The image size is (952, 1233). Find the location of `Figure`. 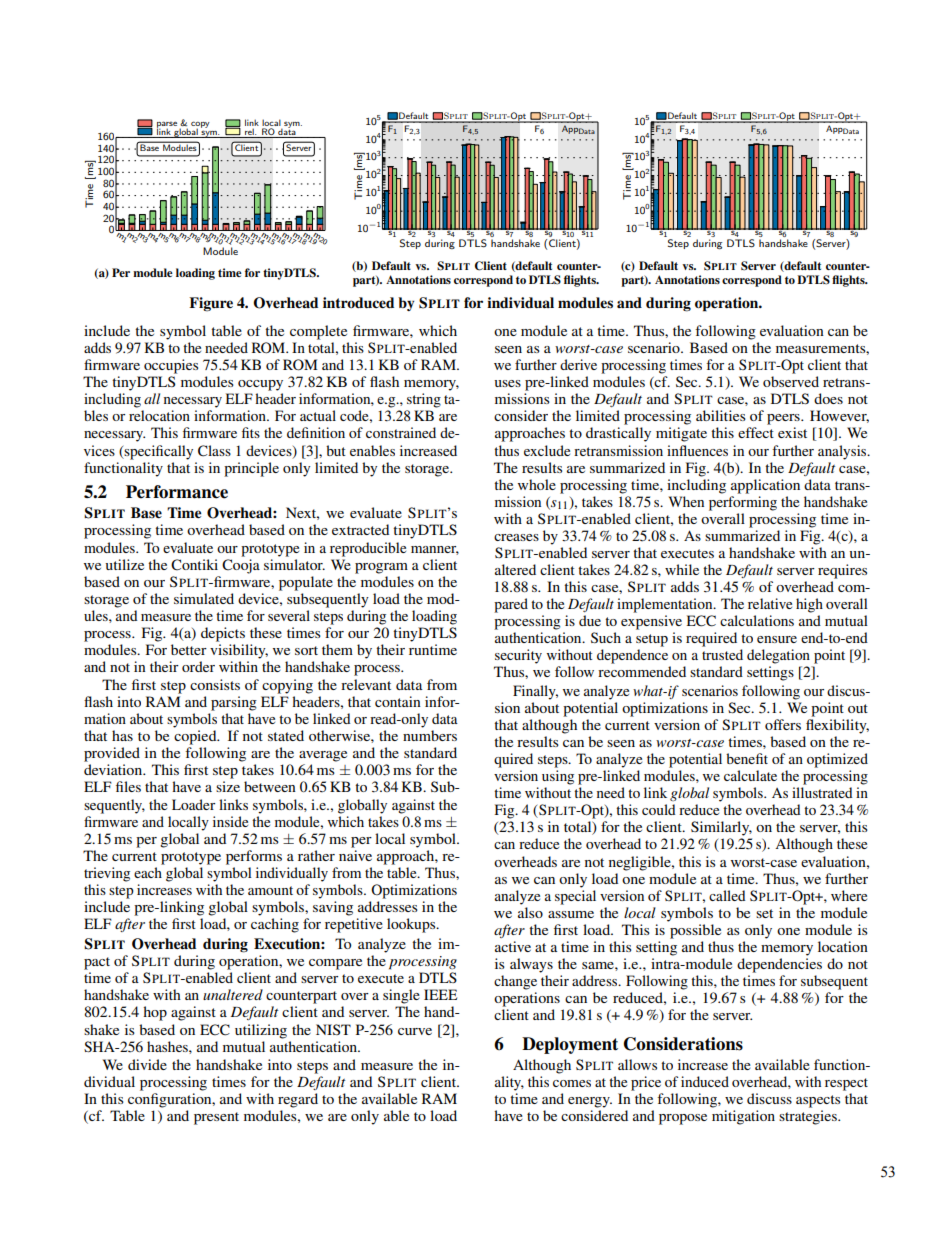

Figure is located at coordinates (211, 304).
